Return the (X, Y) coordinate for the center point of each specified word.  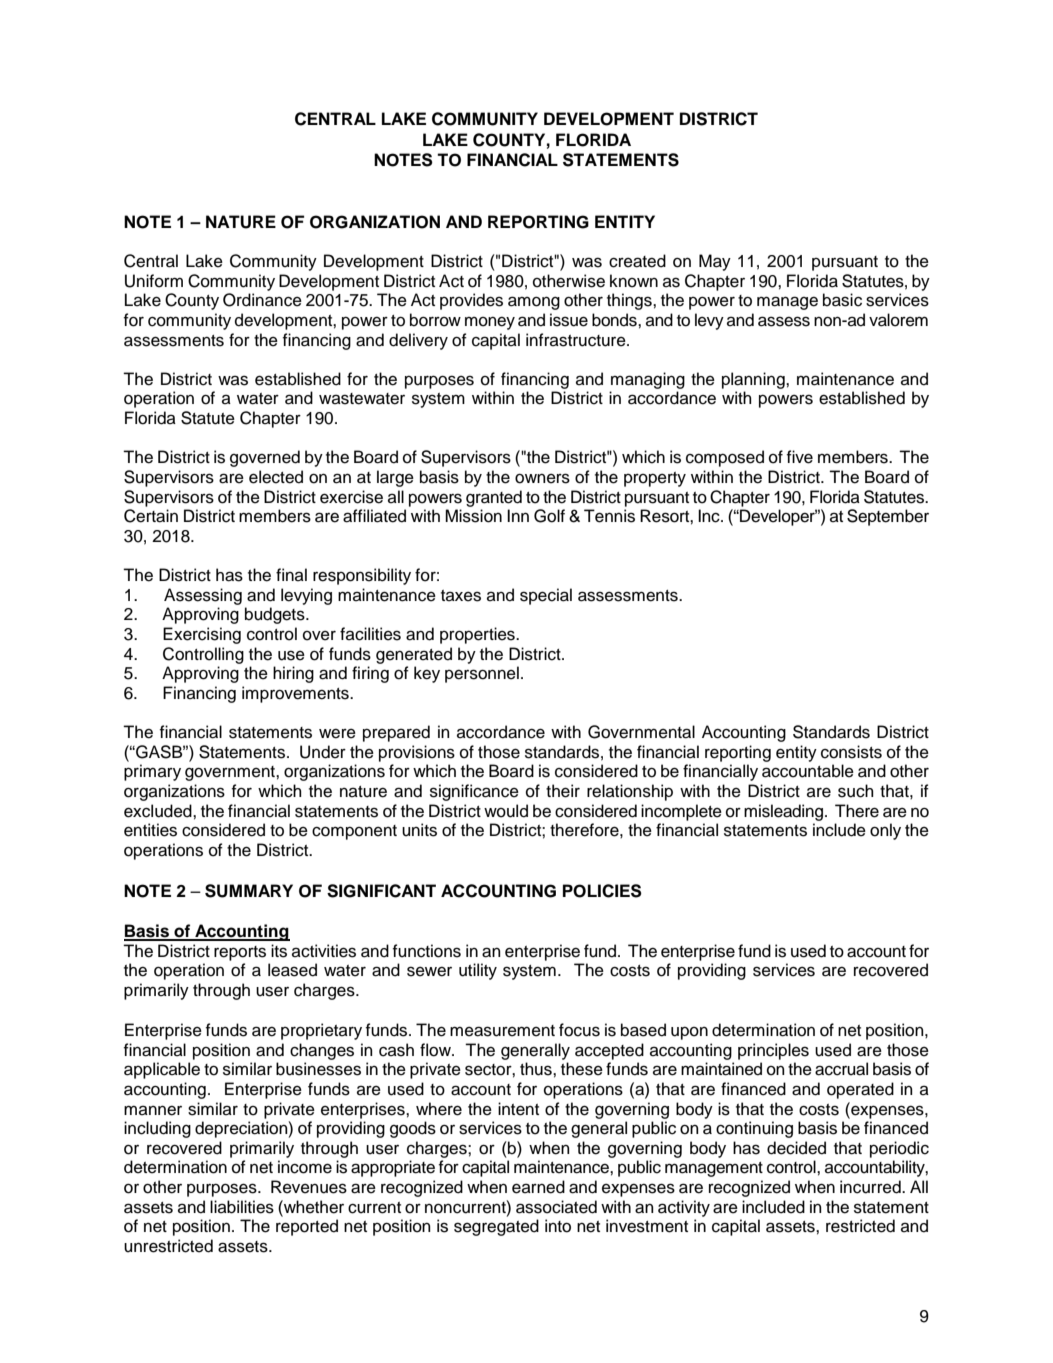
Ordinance (262, 300)
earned (538, 1187)
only (885, 831)
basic (842, 300)
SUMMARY (249, 891)
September (888, 517)
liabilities (242, 1207)
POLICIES (602, 891)
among (534, 303)
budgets (276, 615)
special (546, 596)
